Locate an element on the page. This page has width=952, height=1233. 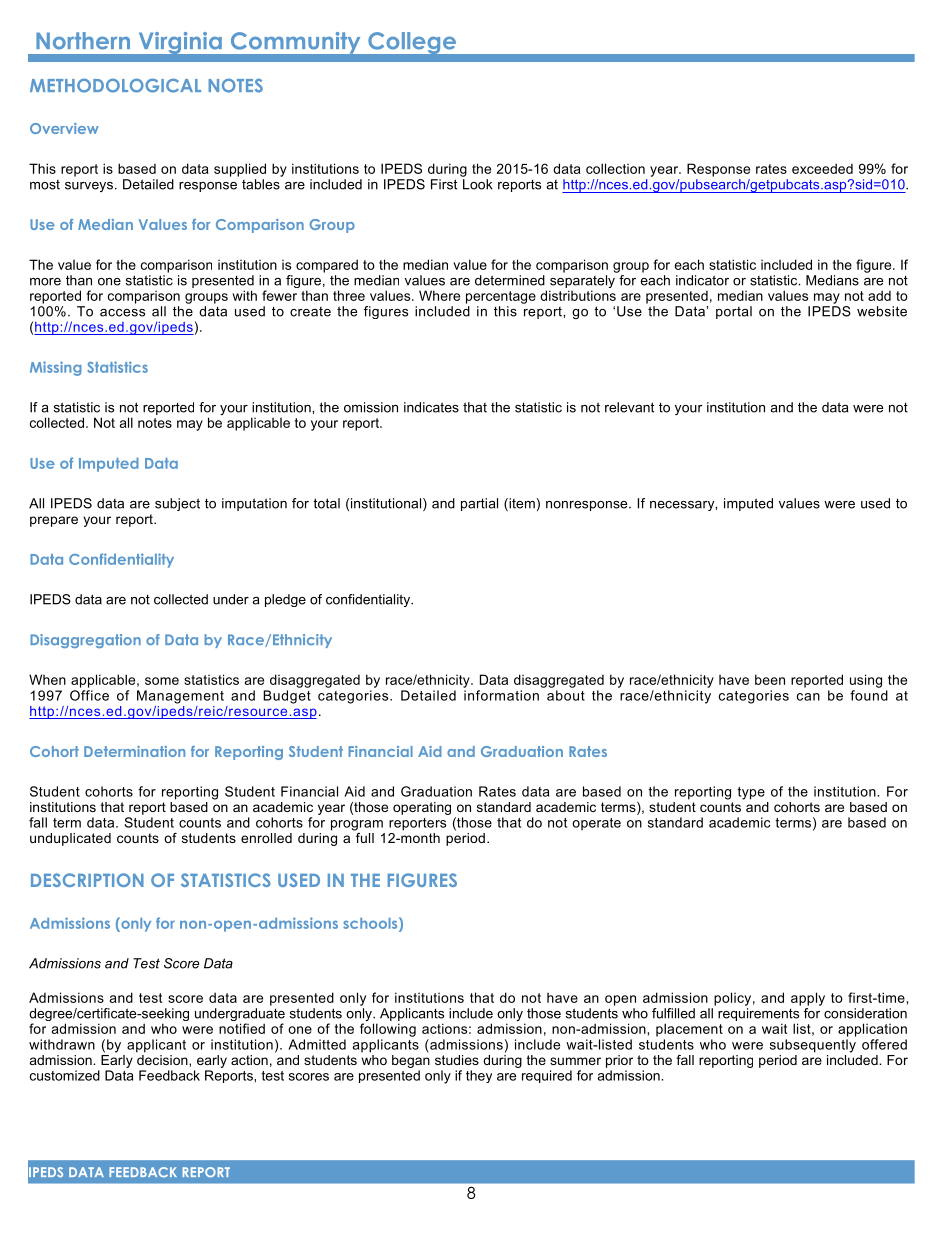
portal is located at coordinates (734, 312).
